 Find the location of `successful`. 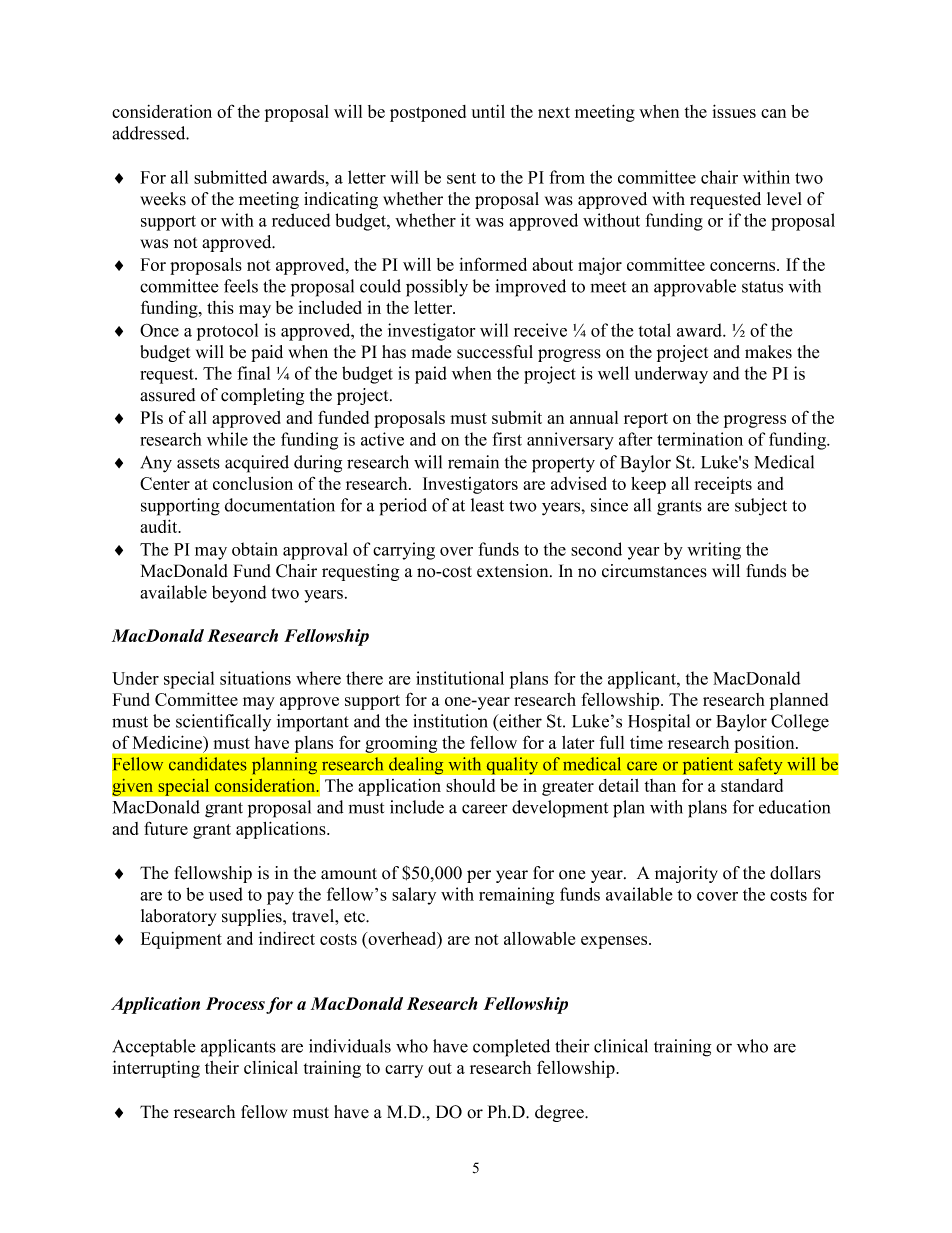

successful is located at coordinates (495, 352).
